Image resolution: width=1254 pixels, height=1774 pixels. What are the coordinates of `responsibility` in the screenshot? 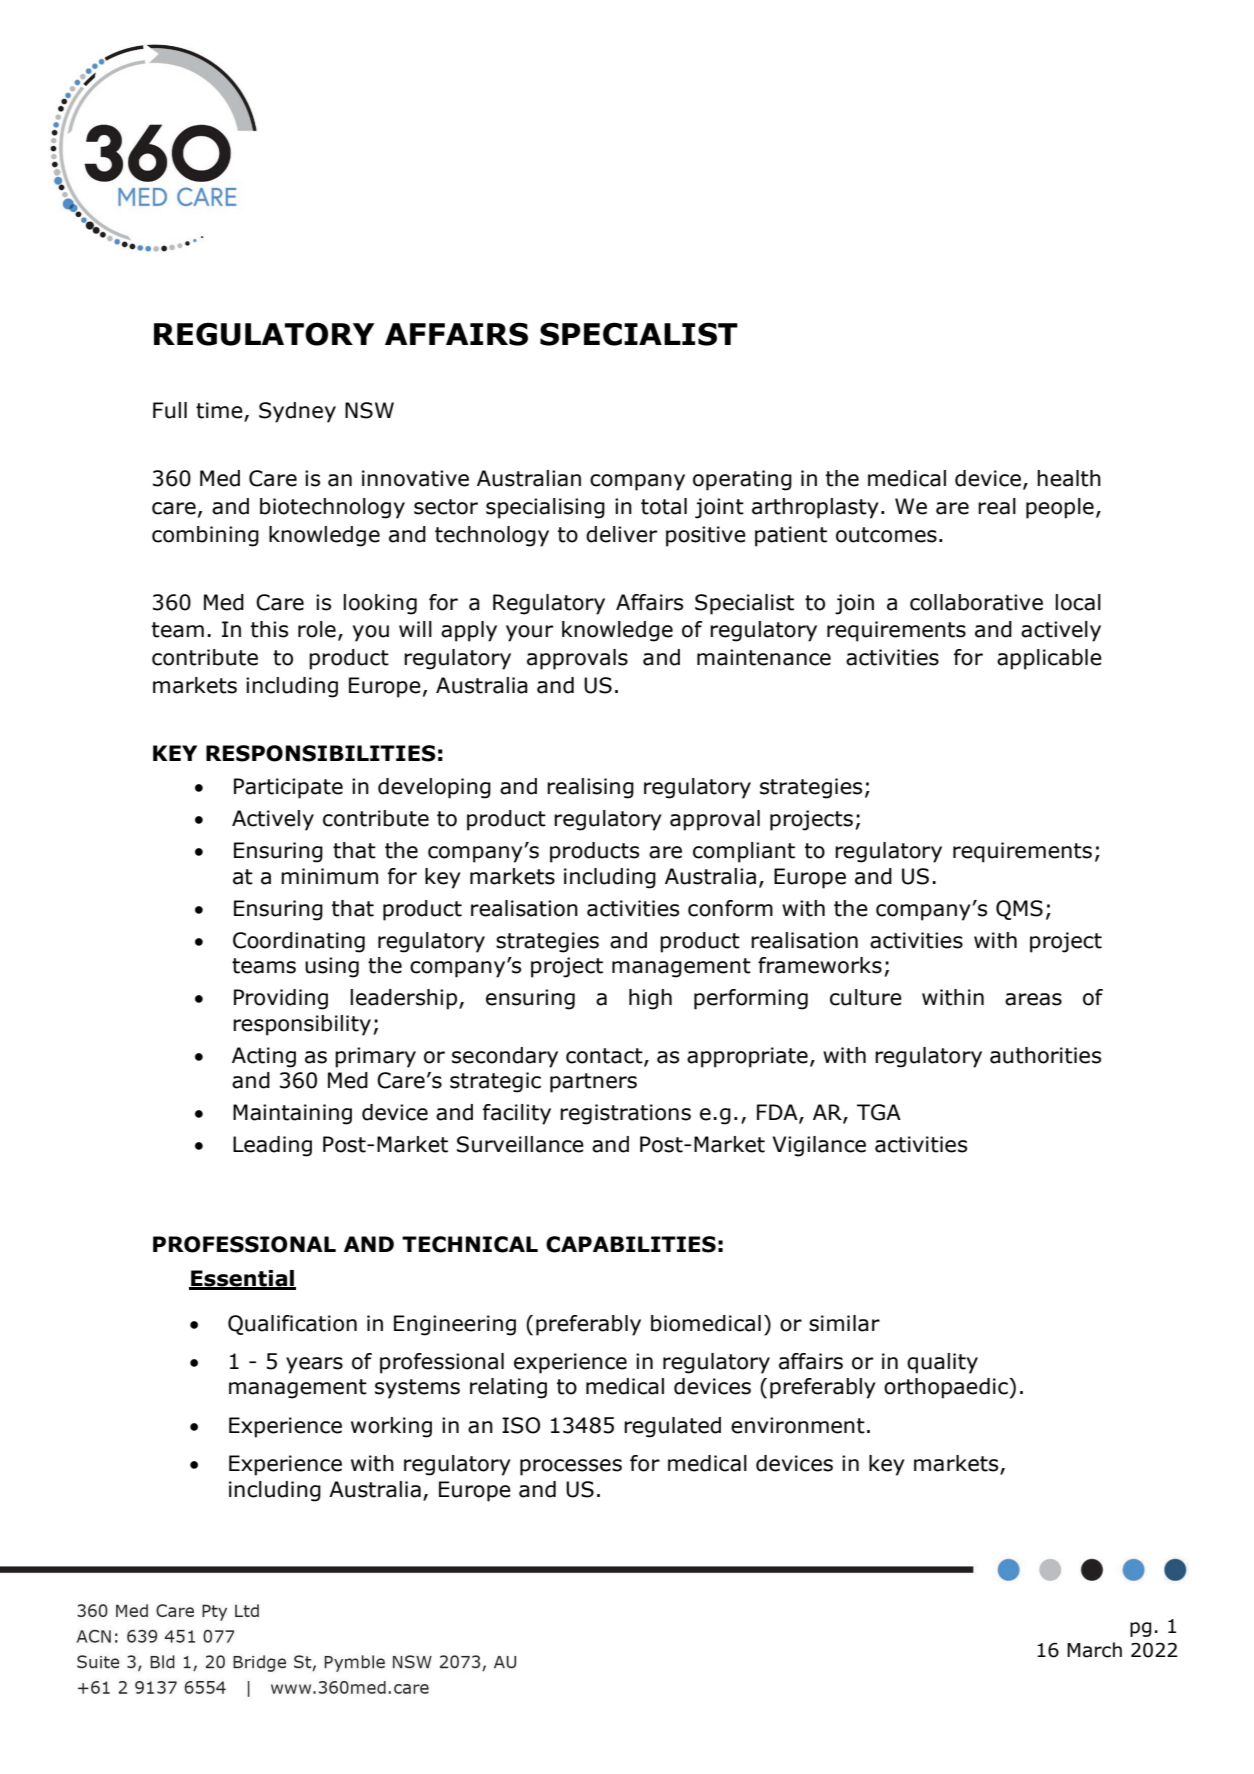 It's located at (302, 1025).
